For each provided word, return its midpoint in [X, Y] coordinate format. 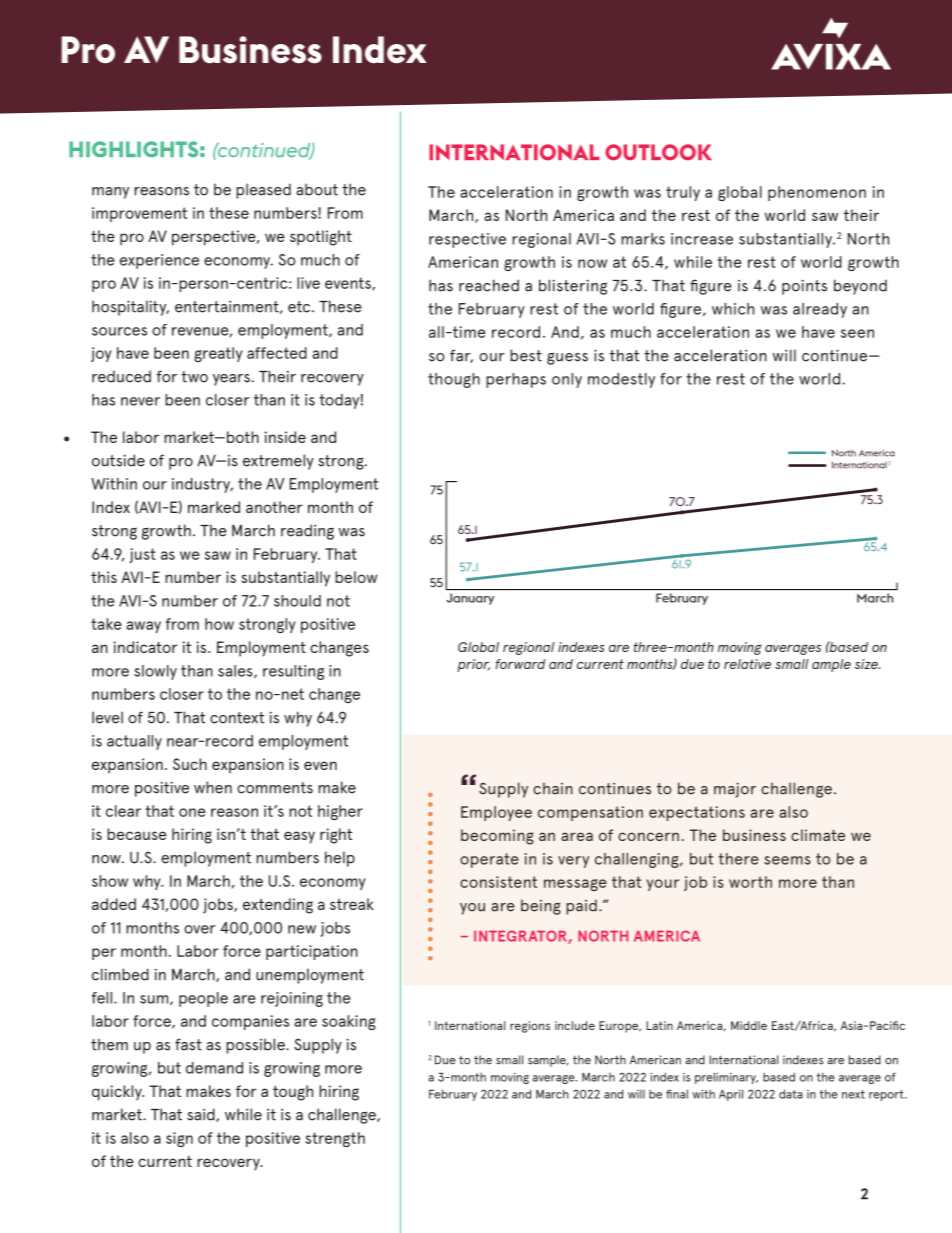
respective [467, 240]
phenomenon [817, 193]
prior [473, 665]
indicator [145, 647]
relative [747, 664]
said [202, 1115]
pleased [263, 191]
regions [530, 1027]
